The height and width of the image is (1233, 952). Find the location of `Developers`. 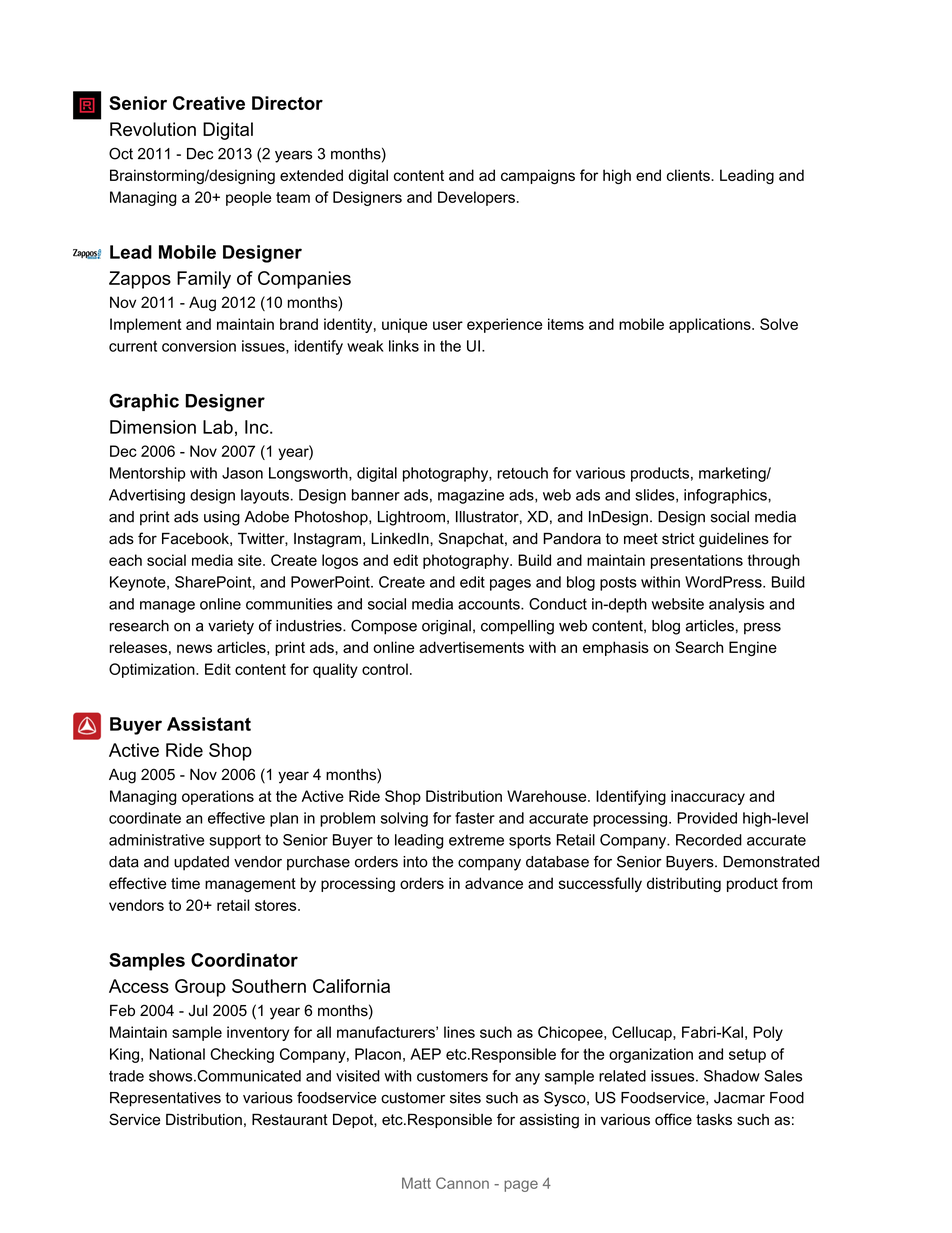

Developers is located at coordinates (476, 198).
